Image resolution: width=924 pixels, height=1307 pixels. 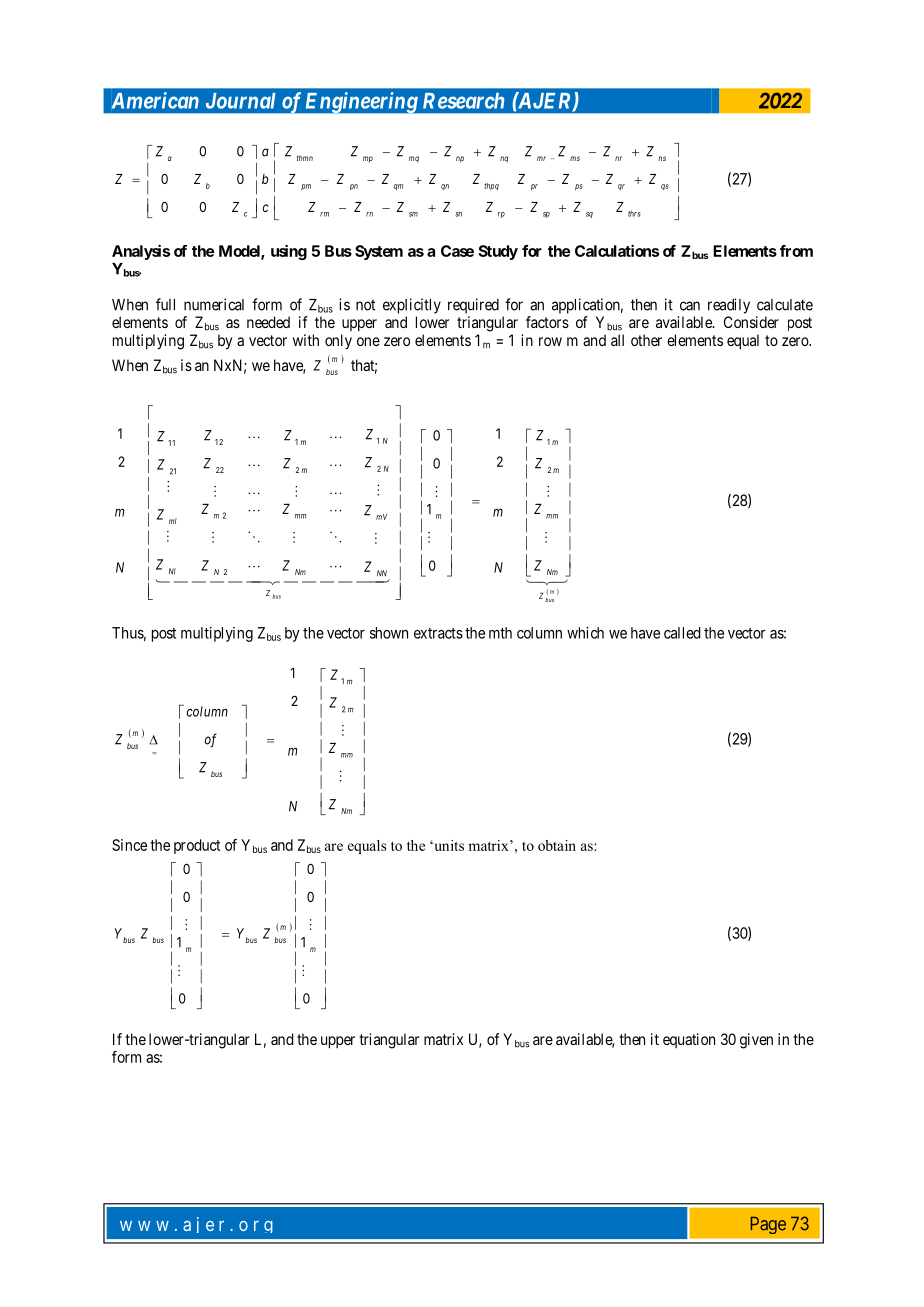 What do you see at coordinates (689, 1040) in the screenshot?
I see `equation` at bounding box center [689, 1040].
